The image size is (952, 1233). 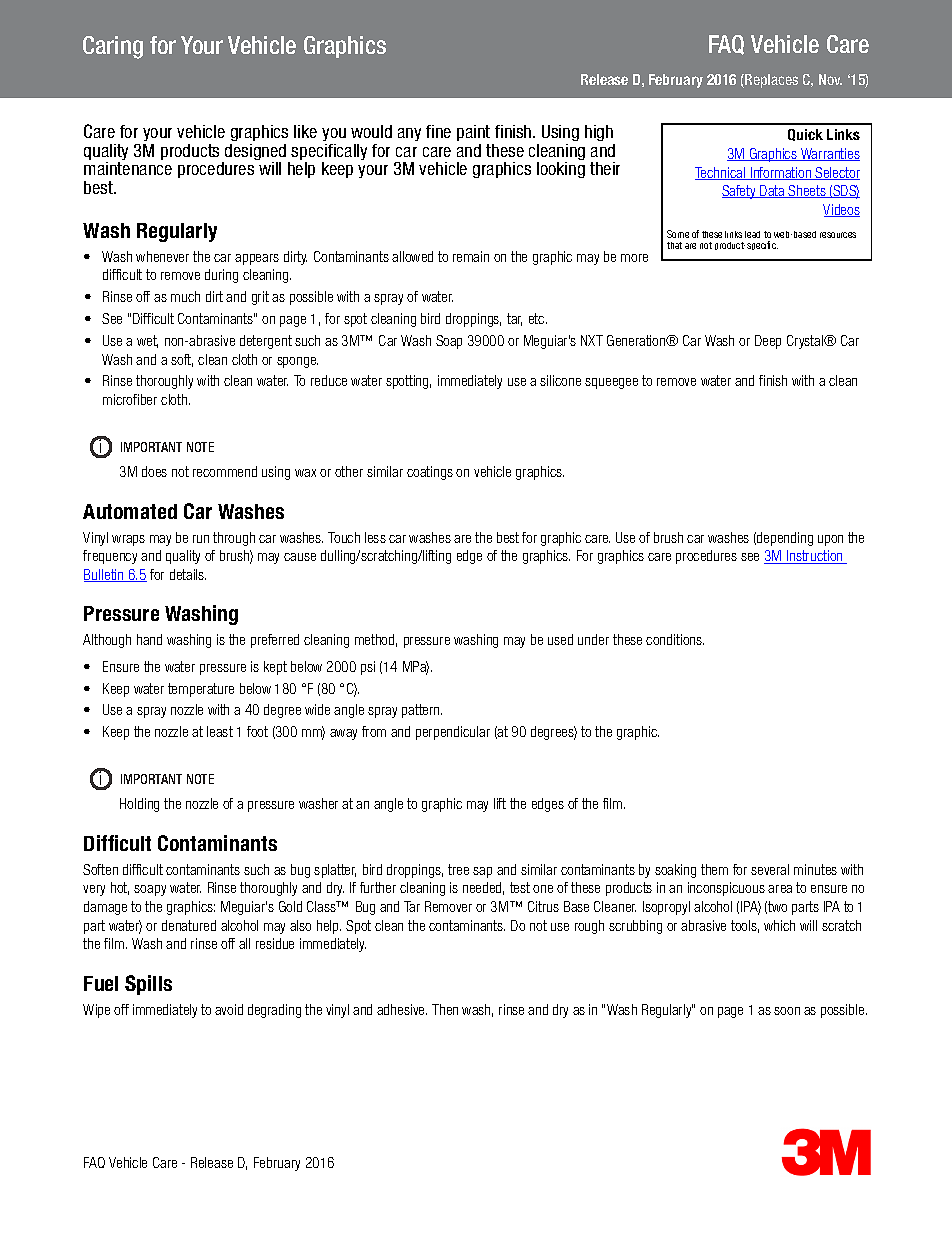 What do you see at coordinates (768, 342) in the image?
I see `Deep` at bounding box center [768, 342].
